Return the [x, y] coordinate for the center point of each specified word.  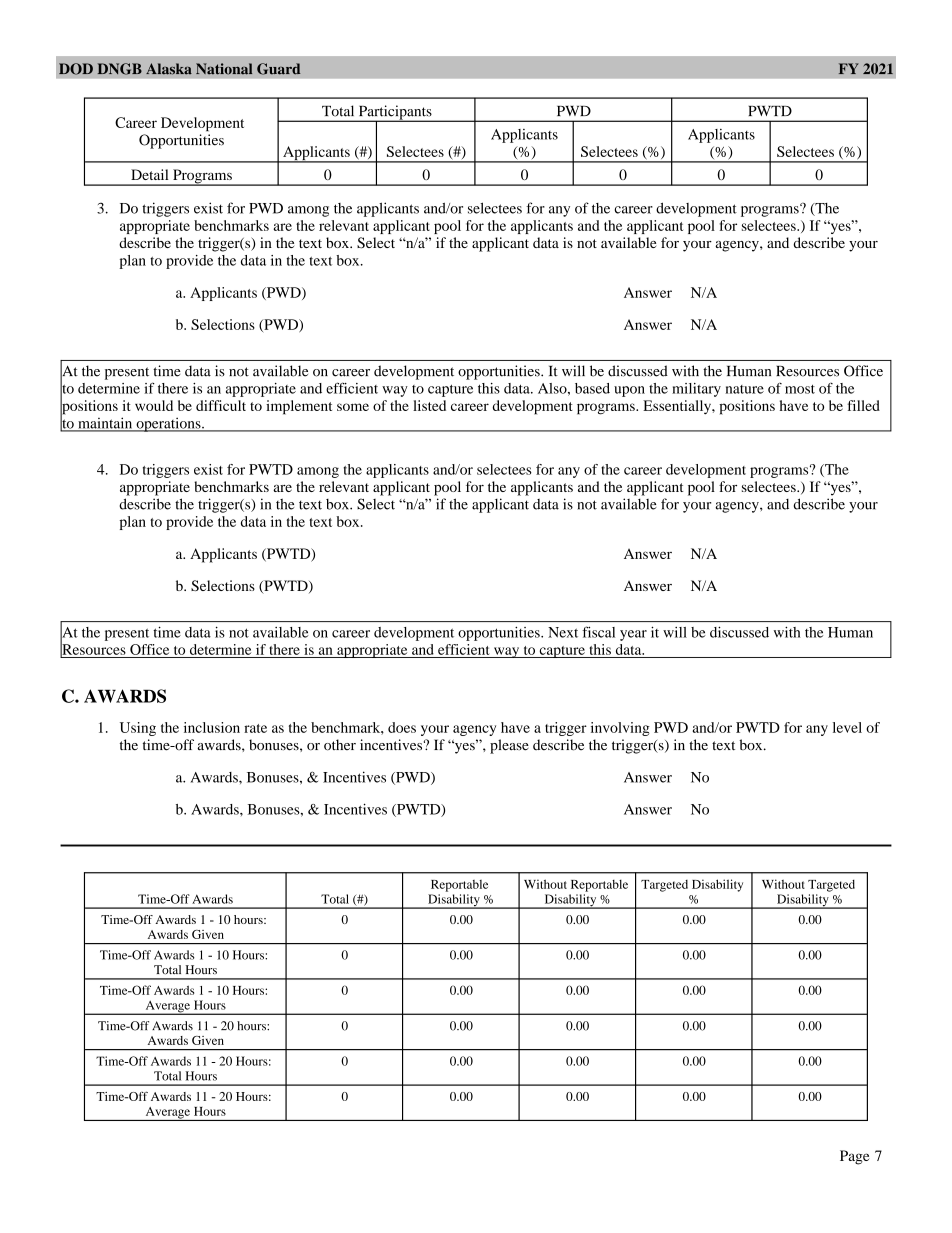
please [509, 746]
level [847, 727]
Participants [395, 113]
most [800, 389]
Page [854, 1157]
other [340, 745]
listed [429, 405]
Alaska [169, 69]
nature [744, 389]
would [154, 405]
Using [138, 729]
